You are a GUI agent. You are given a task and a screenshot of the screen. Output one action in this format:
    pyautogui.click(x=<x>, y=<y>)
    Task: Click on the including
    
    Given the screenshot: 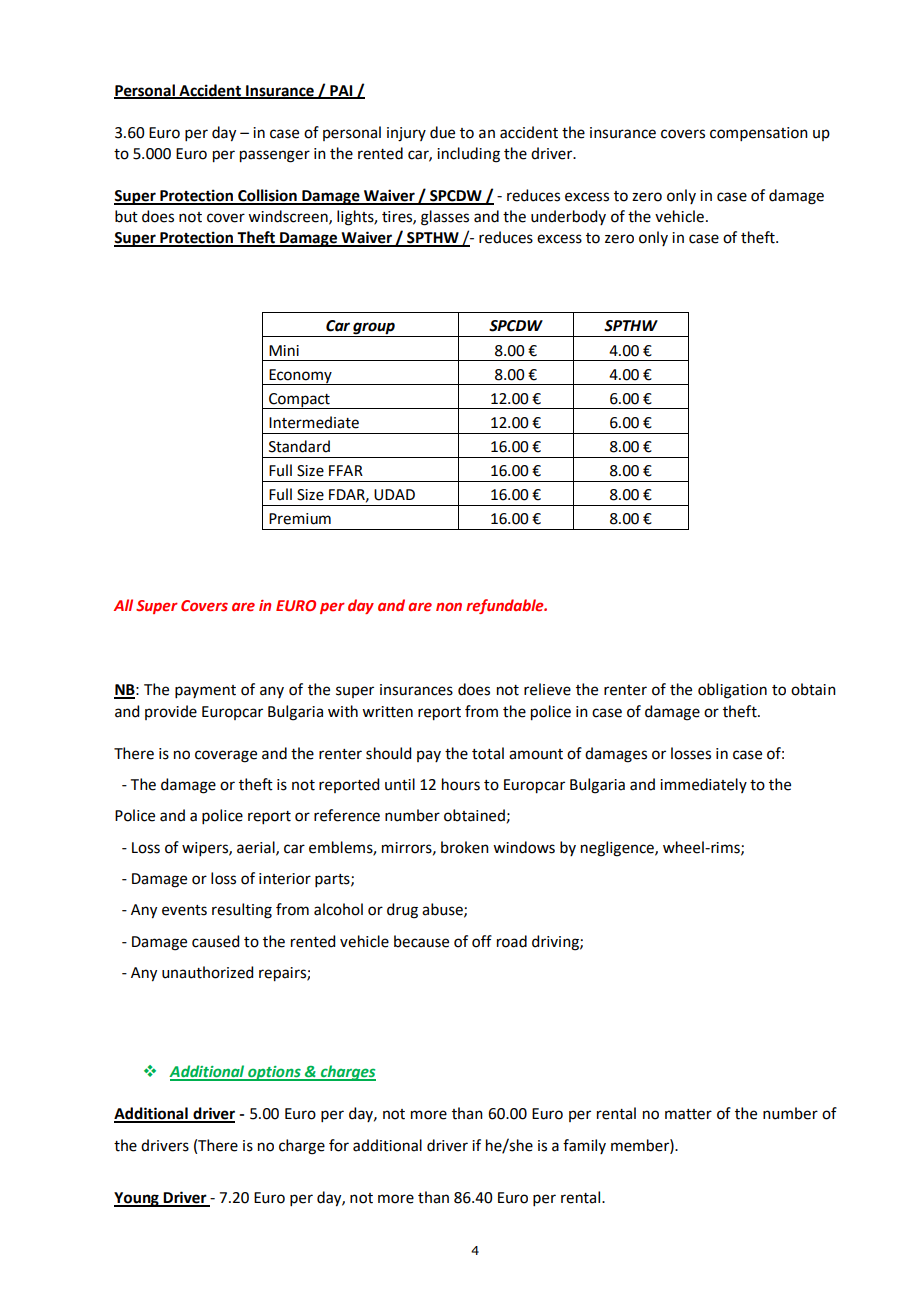 What is the action you would take?
    pyautogui.click(x=468, y=155)
